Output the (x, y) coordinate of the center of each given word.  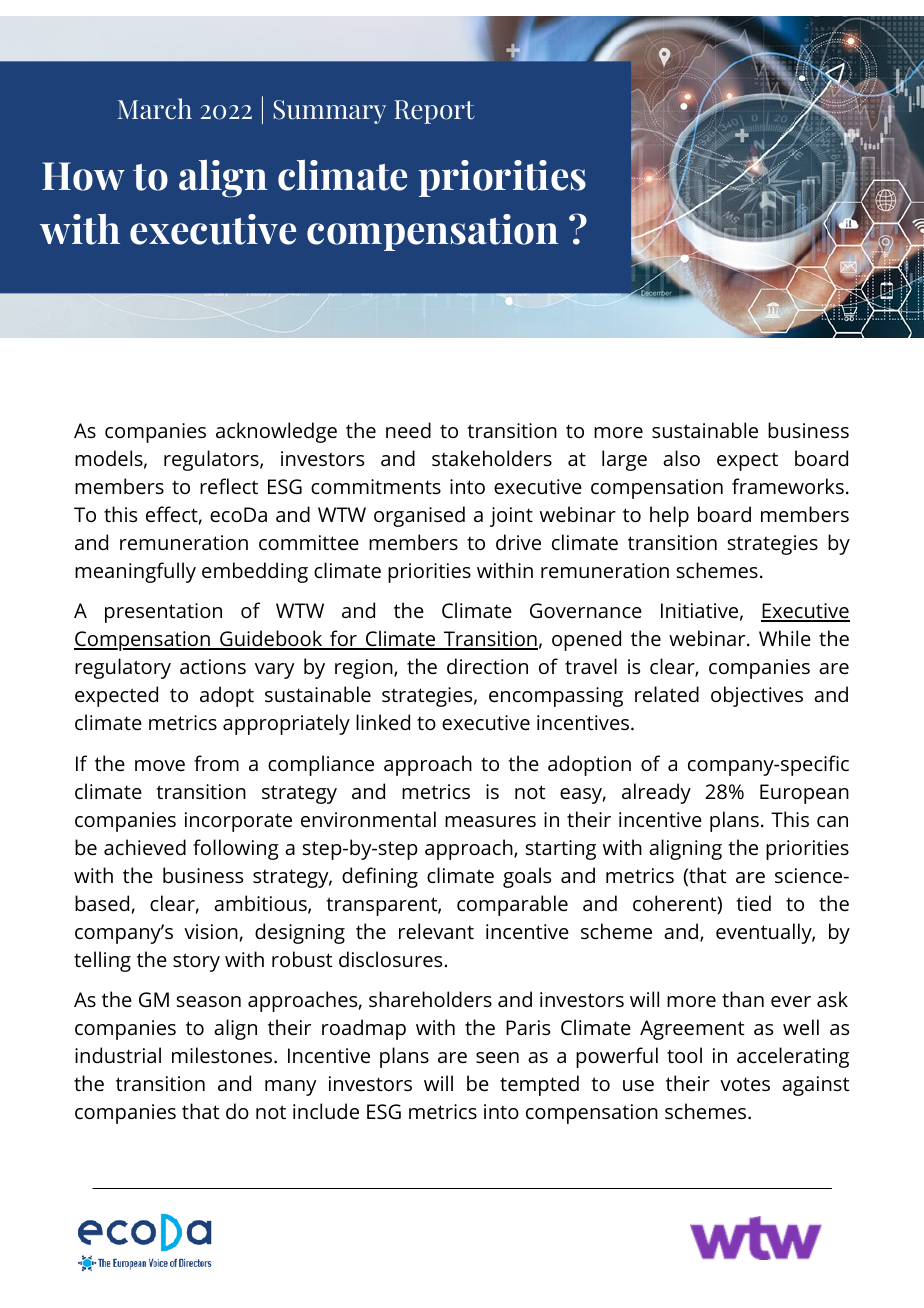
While (785, 638)
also (681, 458)
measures (490, 821)
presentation (163, 613)
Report (434, 112)
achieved (145, 847)
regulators (212, 460)
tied (753, 903)
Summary (329, 112)
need (408, 430)
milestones (223, 1055)
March (155, 109)
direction (487, 666)
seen (497, 1058)
